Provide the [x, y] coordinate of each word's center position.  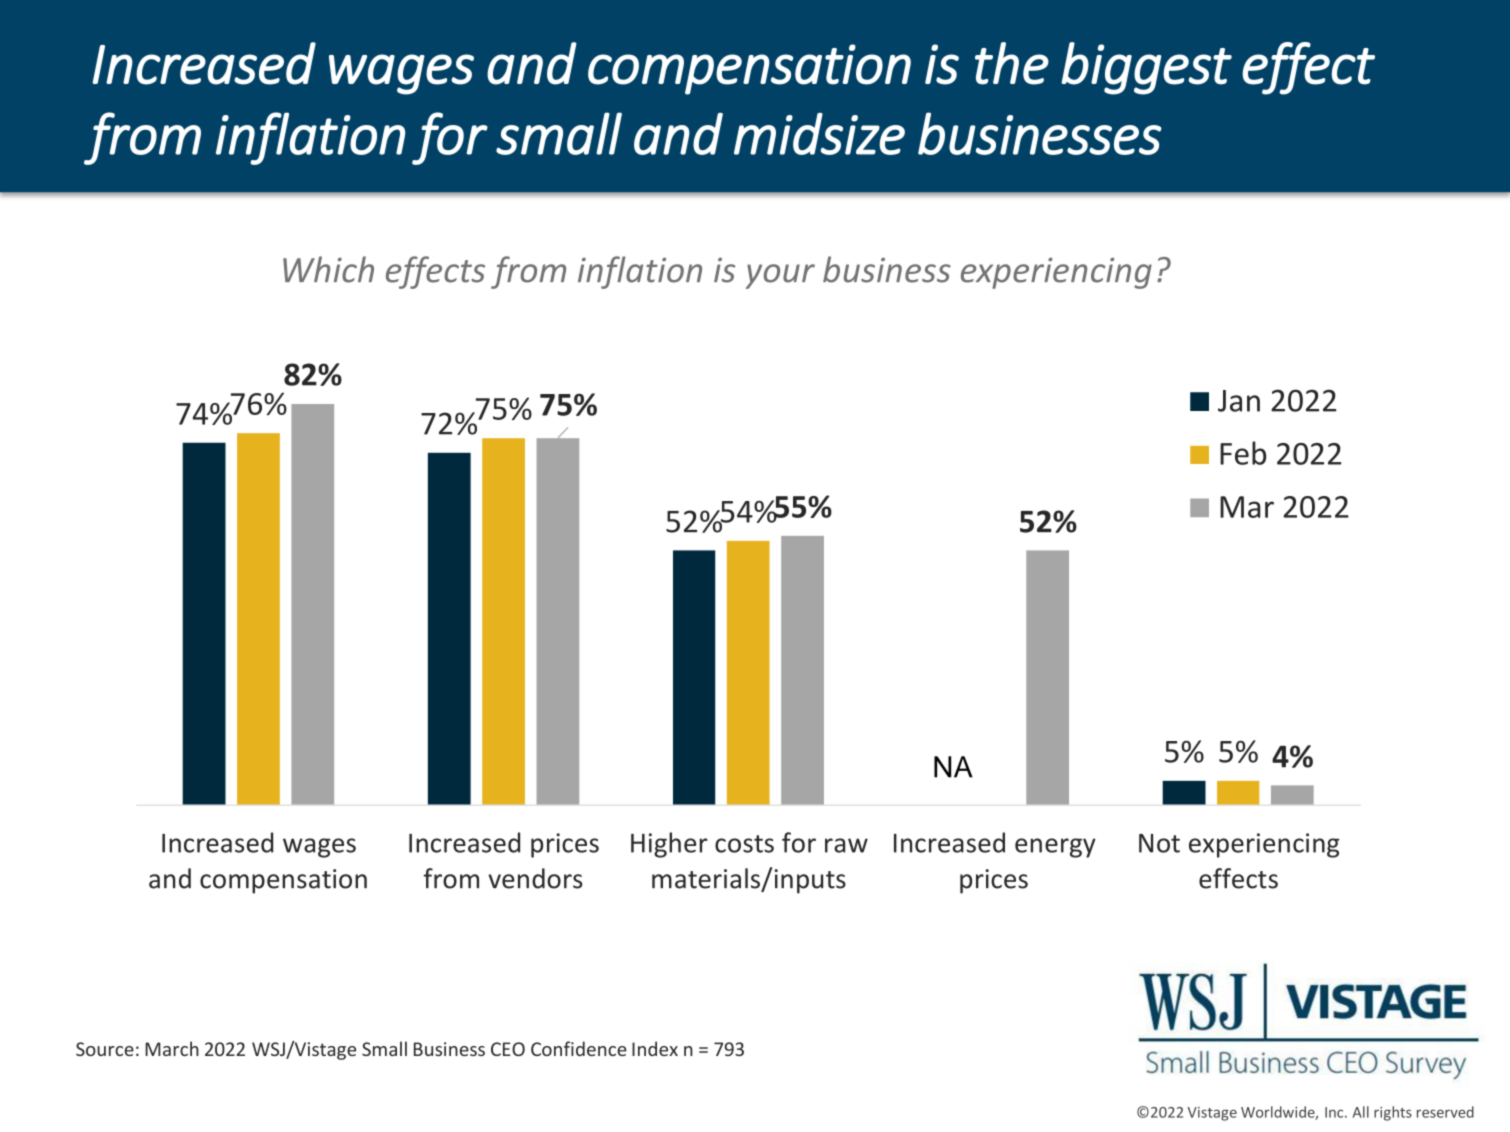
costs [744, 844]
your [780, 276]
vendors [535, 878]
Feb [1243, 453]
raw [846, 845]
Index [655, 1048]
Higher [669, 845]
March [172, 1048]
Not [1159, 843]
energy [1055, 848]
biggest [1146, 68]
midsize [819, 134]
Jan [1239, 401]
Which [328, 269]
